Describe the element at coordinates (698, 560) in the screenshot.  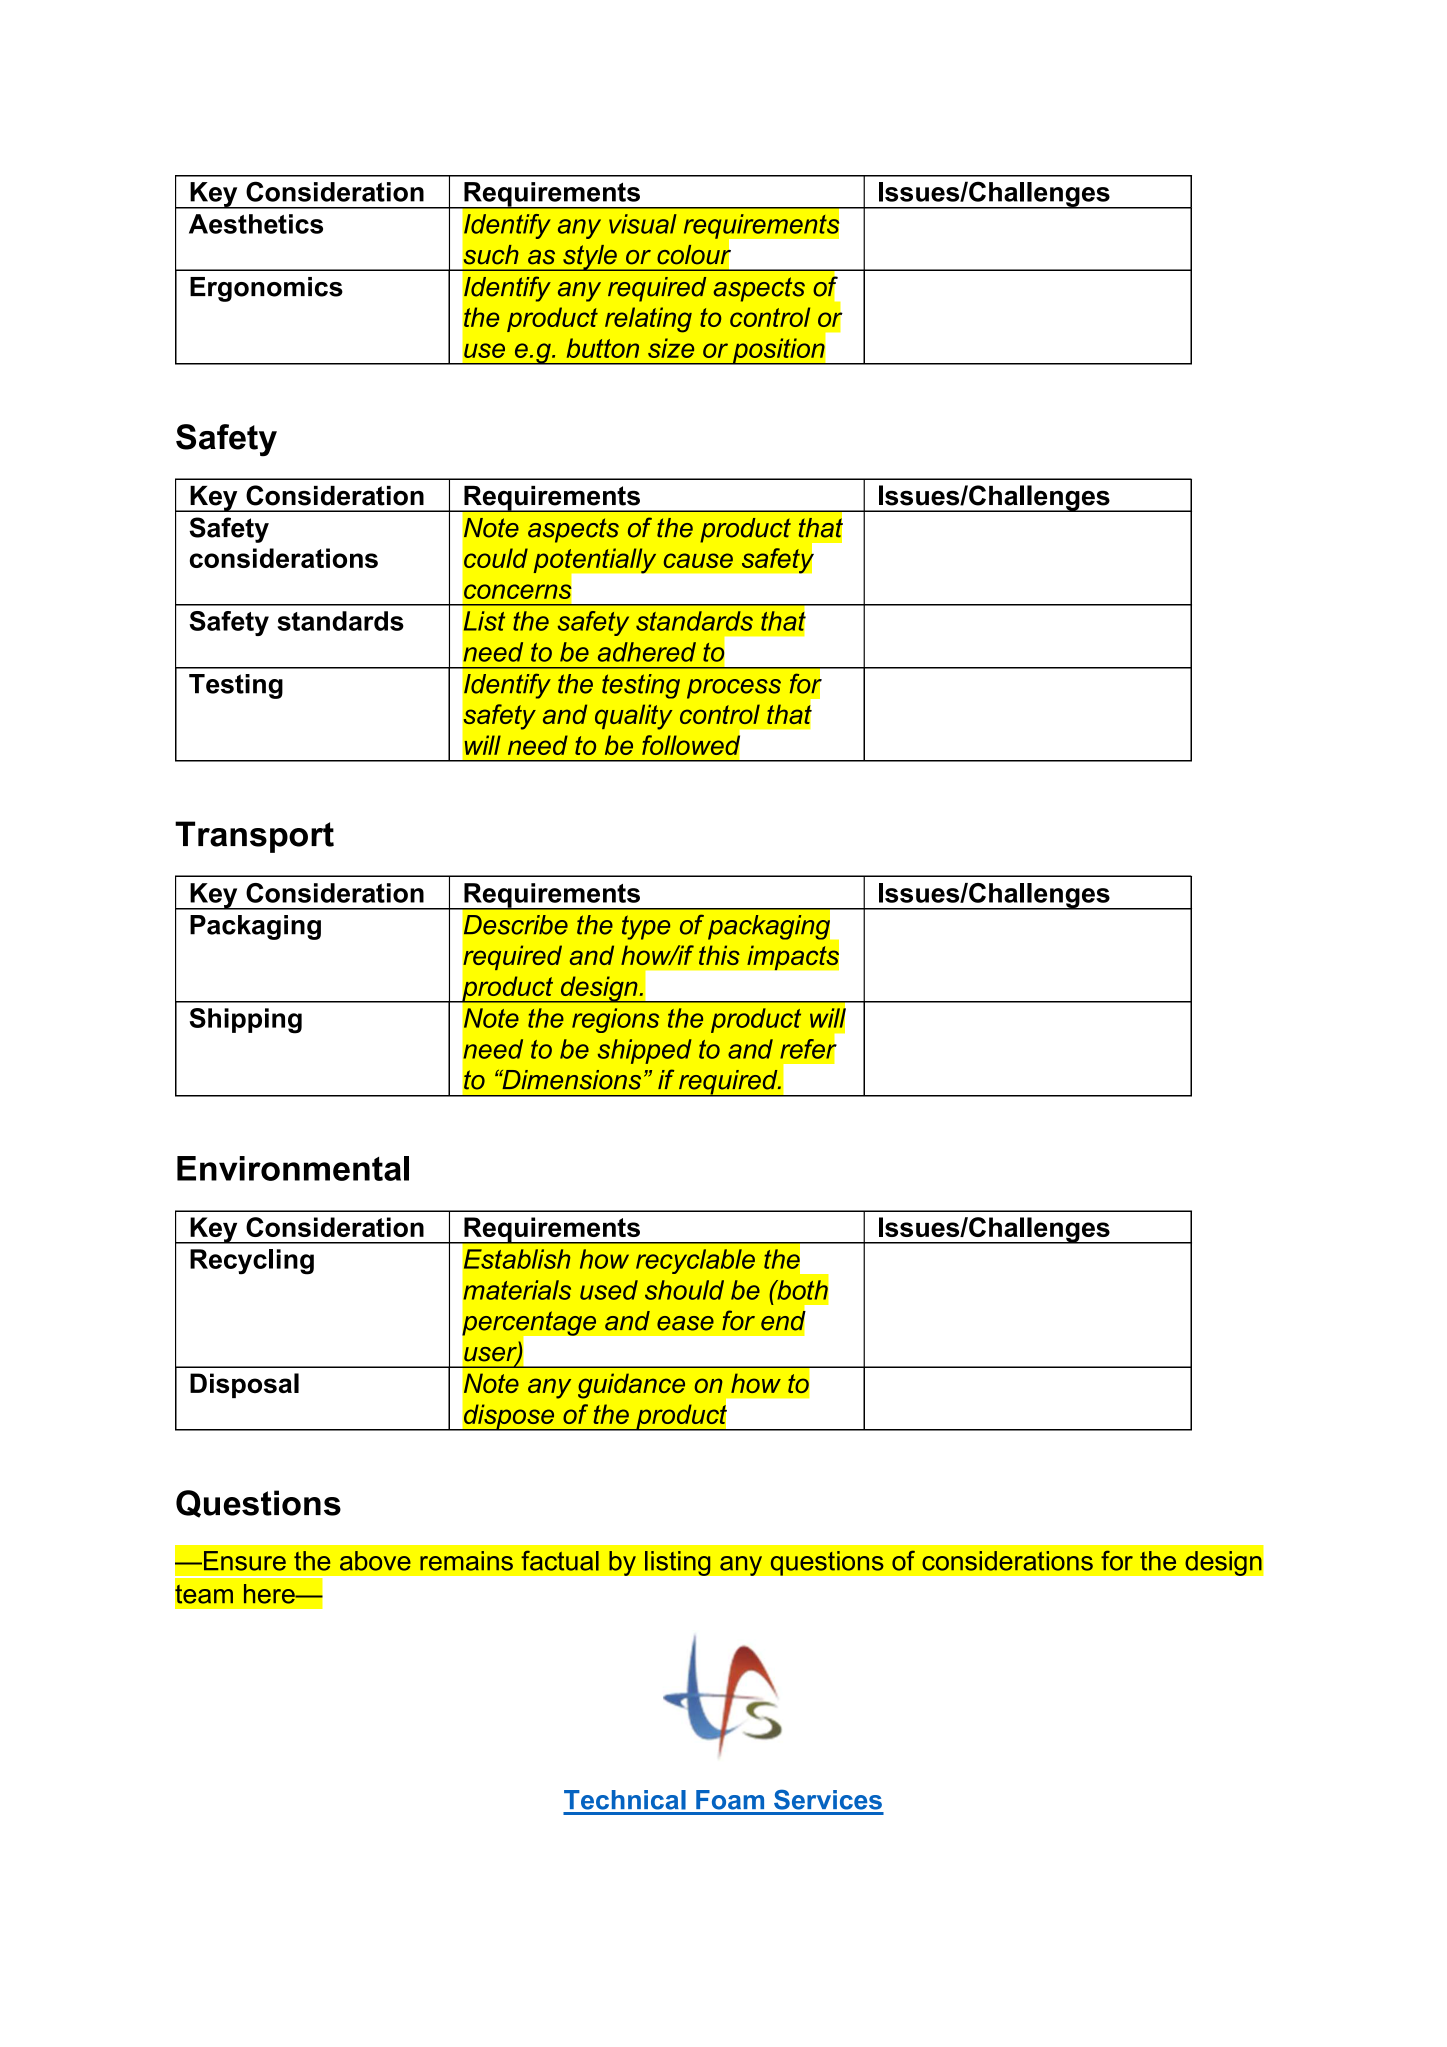
I see `cause` at that location.
